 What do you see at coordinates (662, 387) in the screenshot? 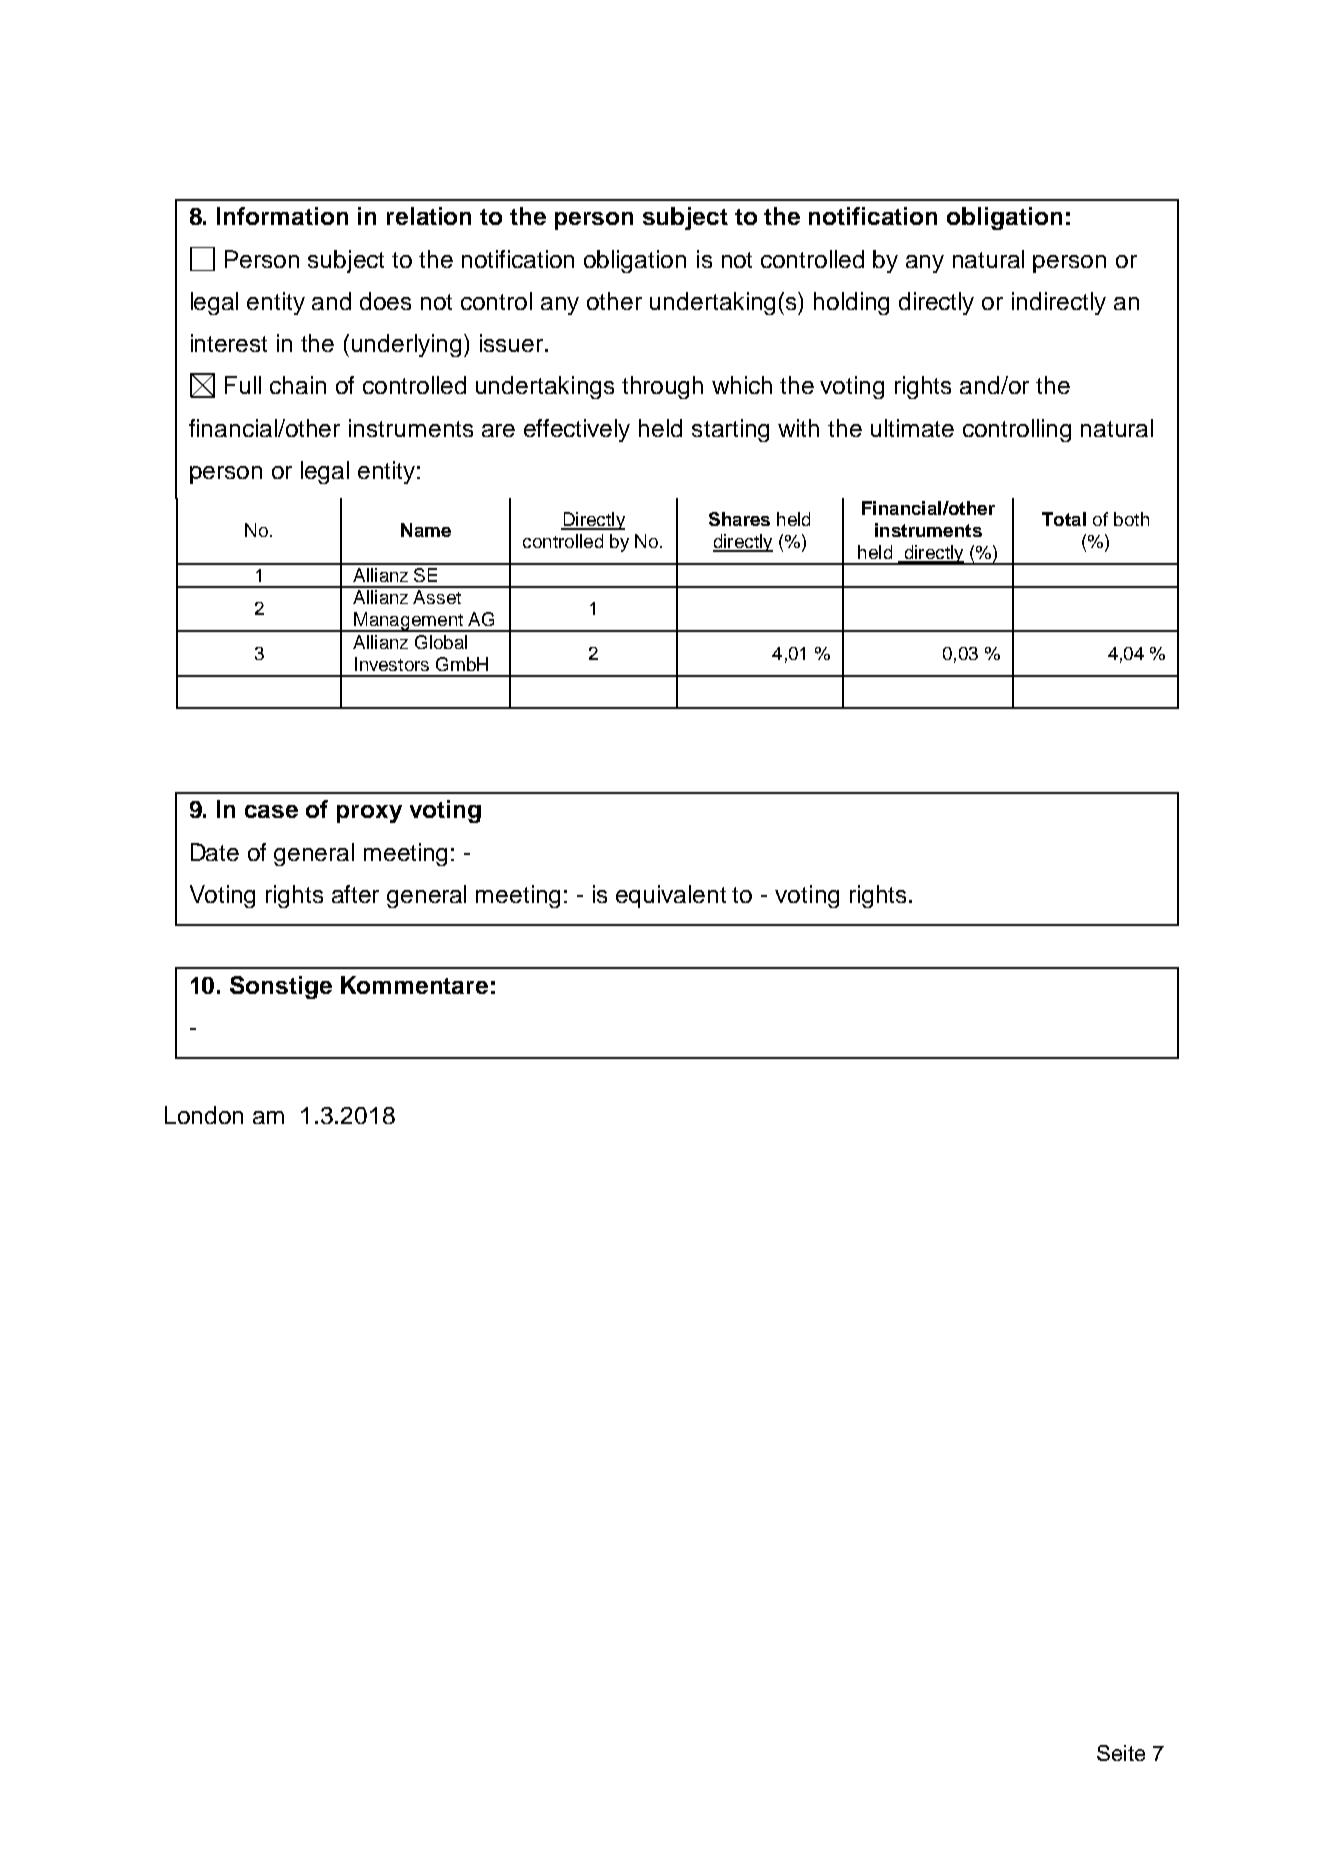
I see `through` at bounding box center [662, 387].
